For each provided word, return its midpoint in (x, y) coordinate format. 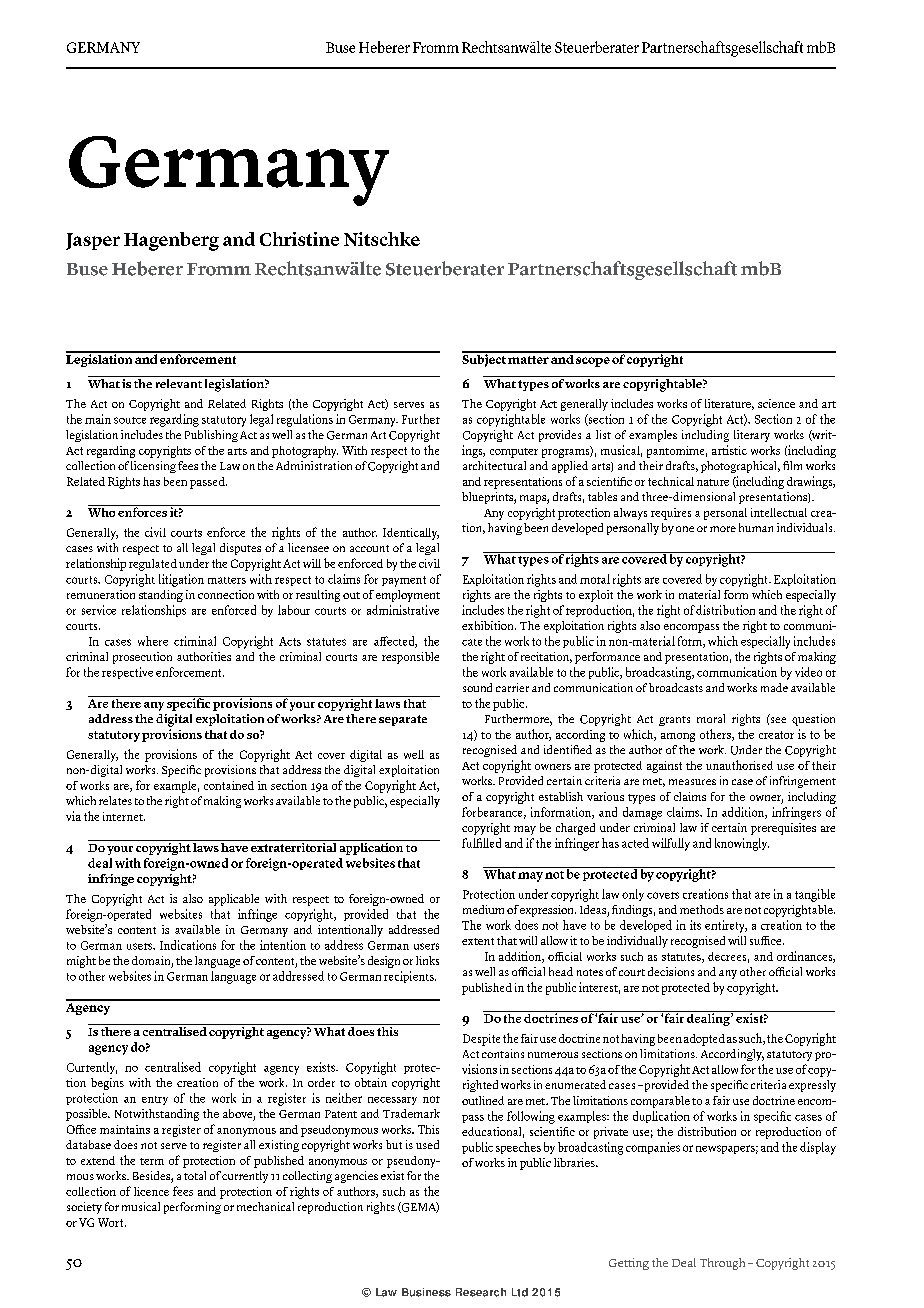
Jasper (93, 241)
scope (593, 362)
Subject (485, 359)
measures (692, 782)
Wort (112, 1222)
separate (403, 720)
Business (426, 1292)
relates (115, 800)
